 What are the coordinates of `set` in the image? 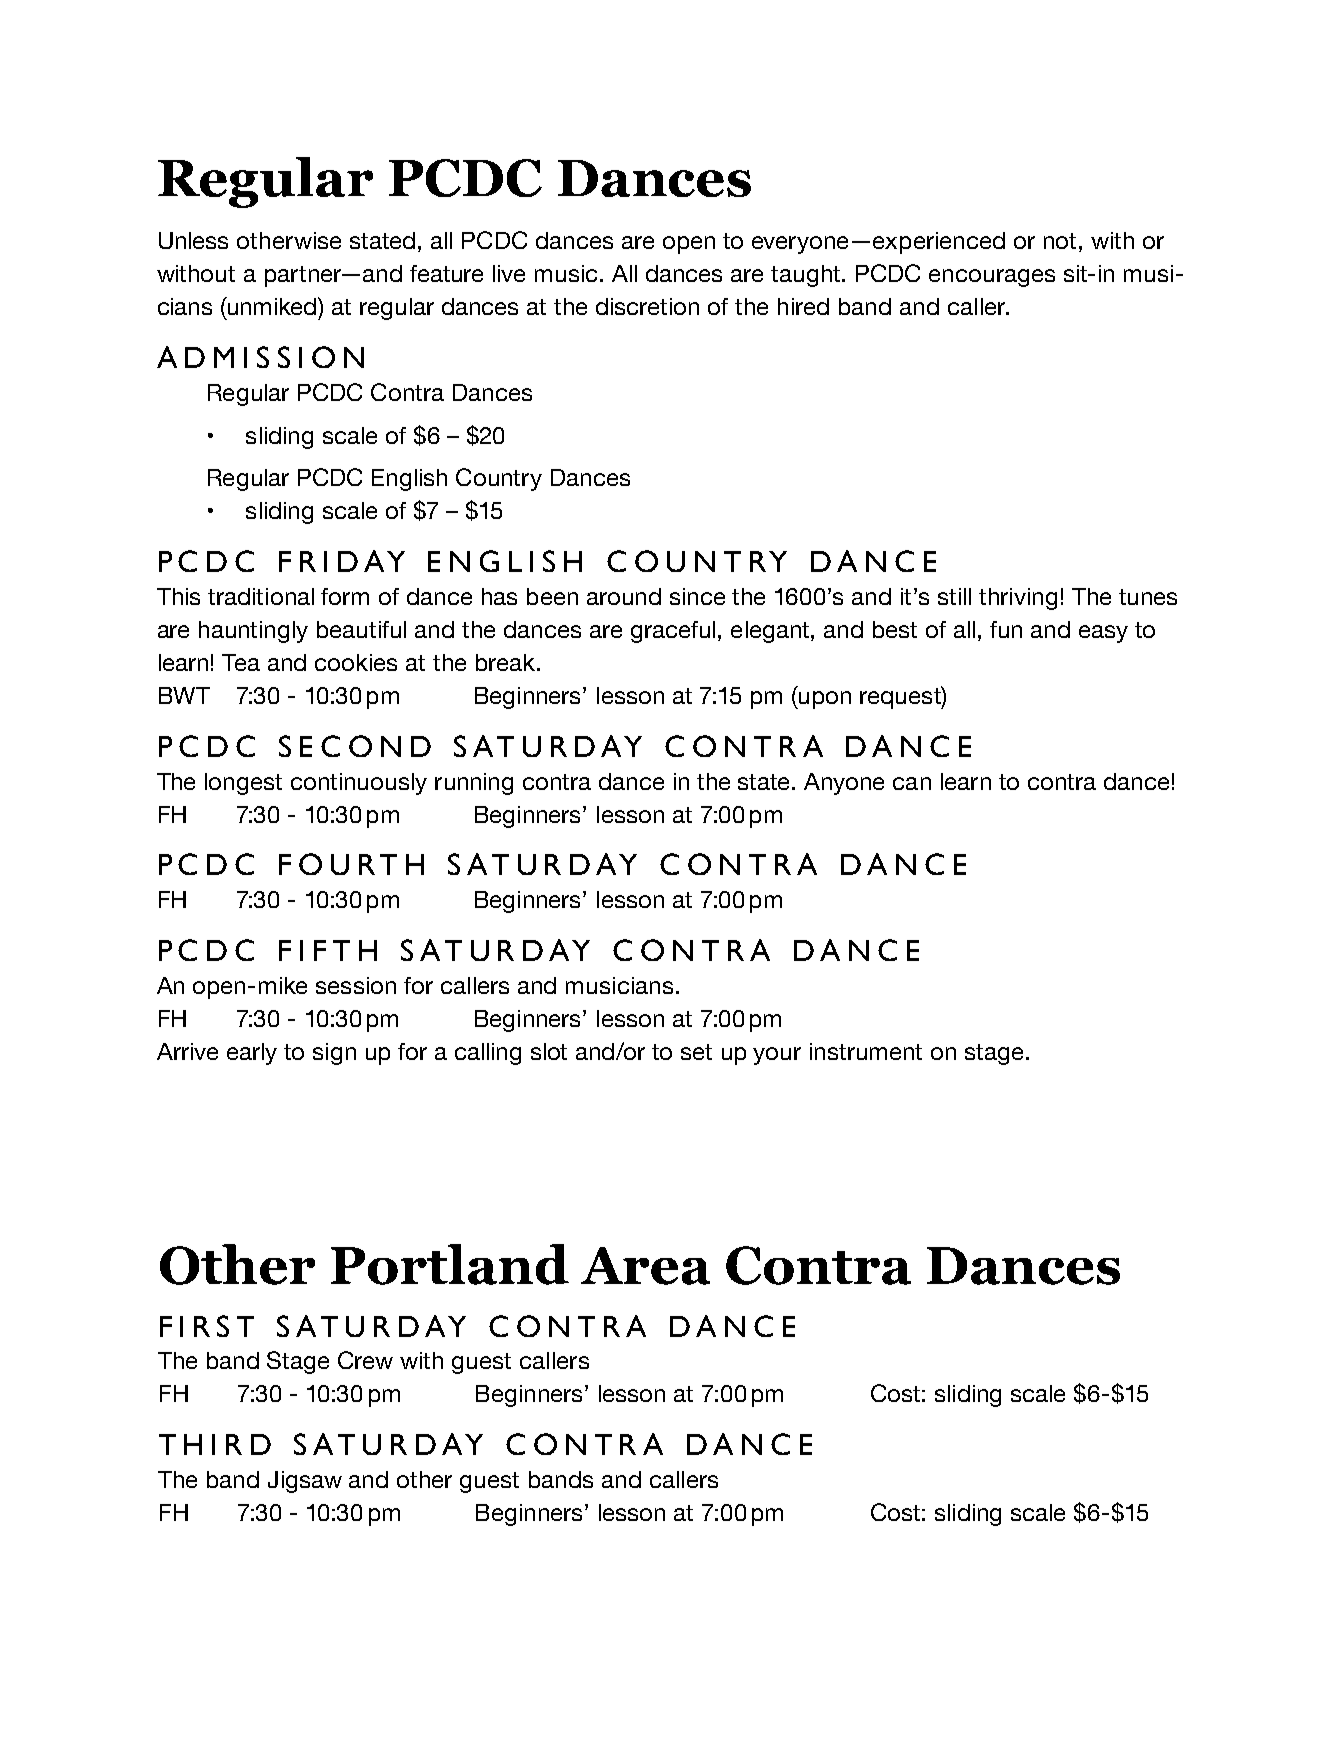 It's located at (696, 1052).
